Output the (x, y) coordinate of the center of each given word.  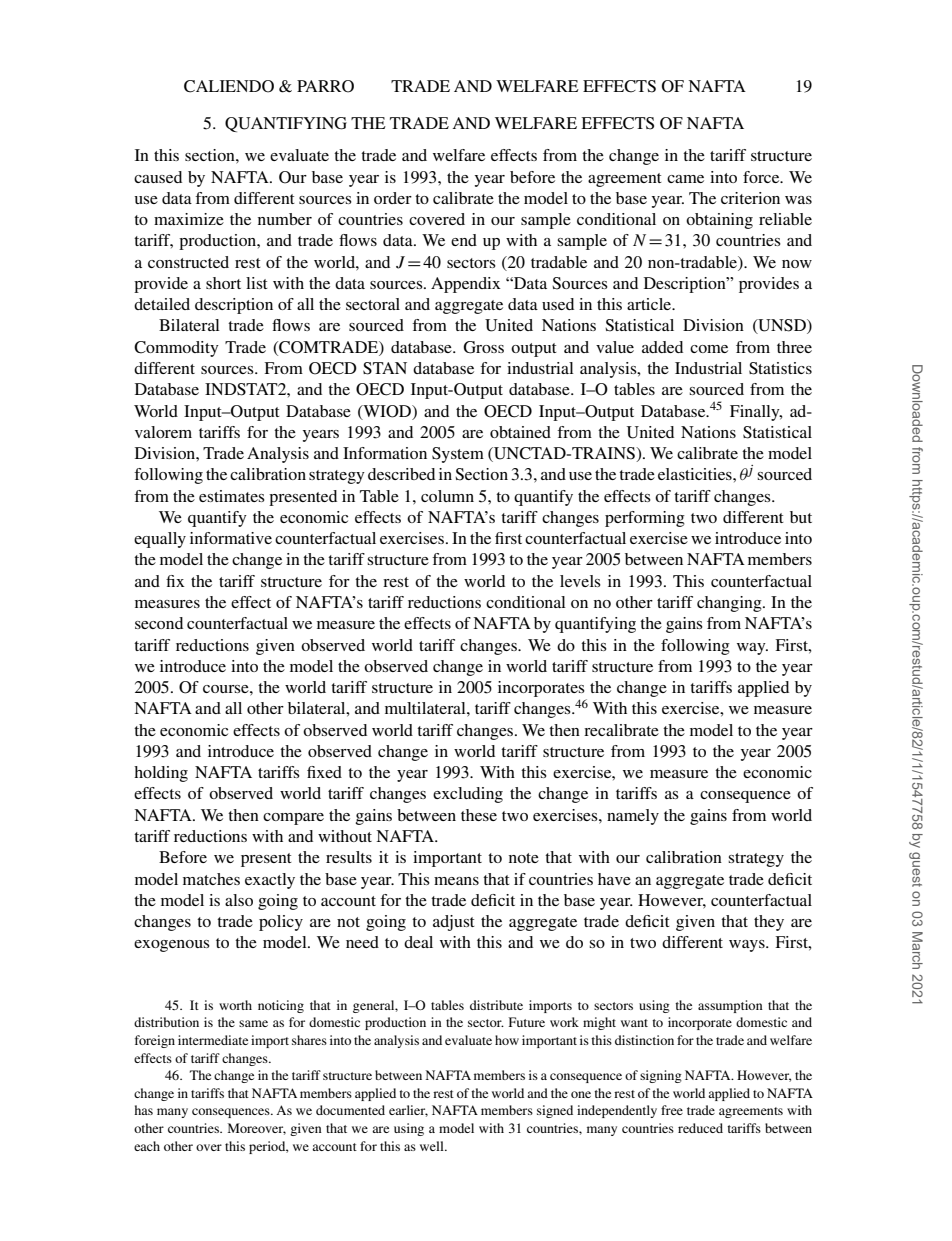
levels (580, 581)
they (769, 923)
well (433, 1146)
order (393, 198)
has (143, 1110)
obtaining (719, 221)
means (456, 881)
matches (211, 879)
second (159, 623)
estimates (232, 496)
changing (730, 604)
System (458, 455)
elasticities (696, 474)
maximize (189, 219)
